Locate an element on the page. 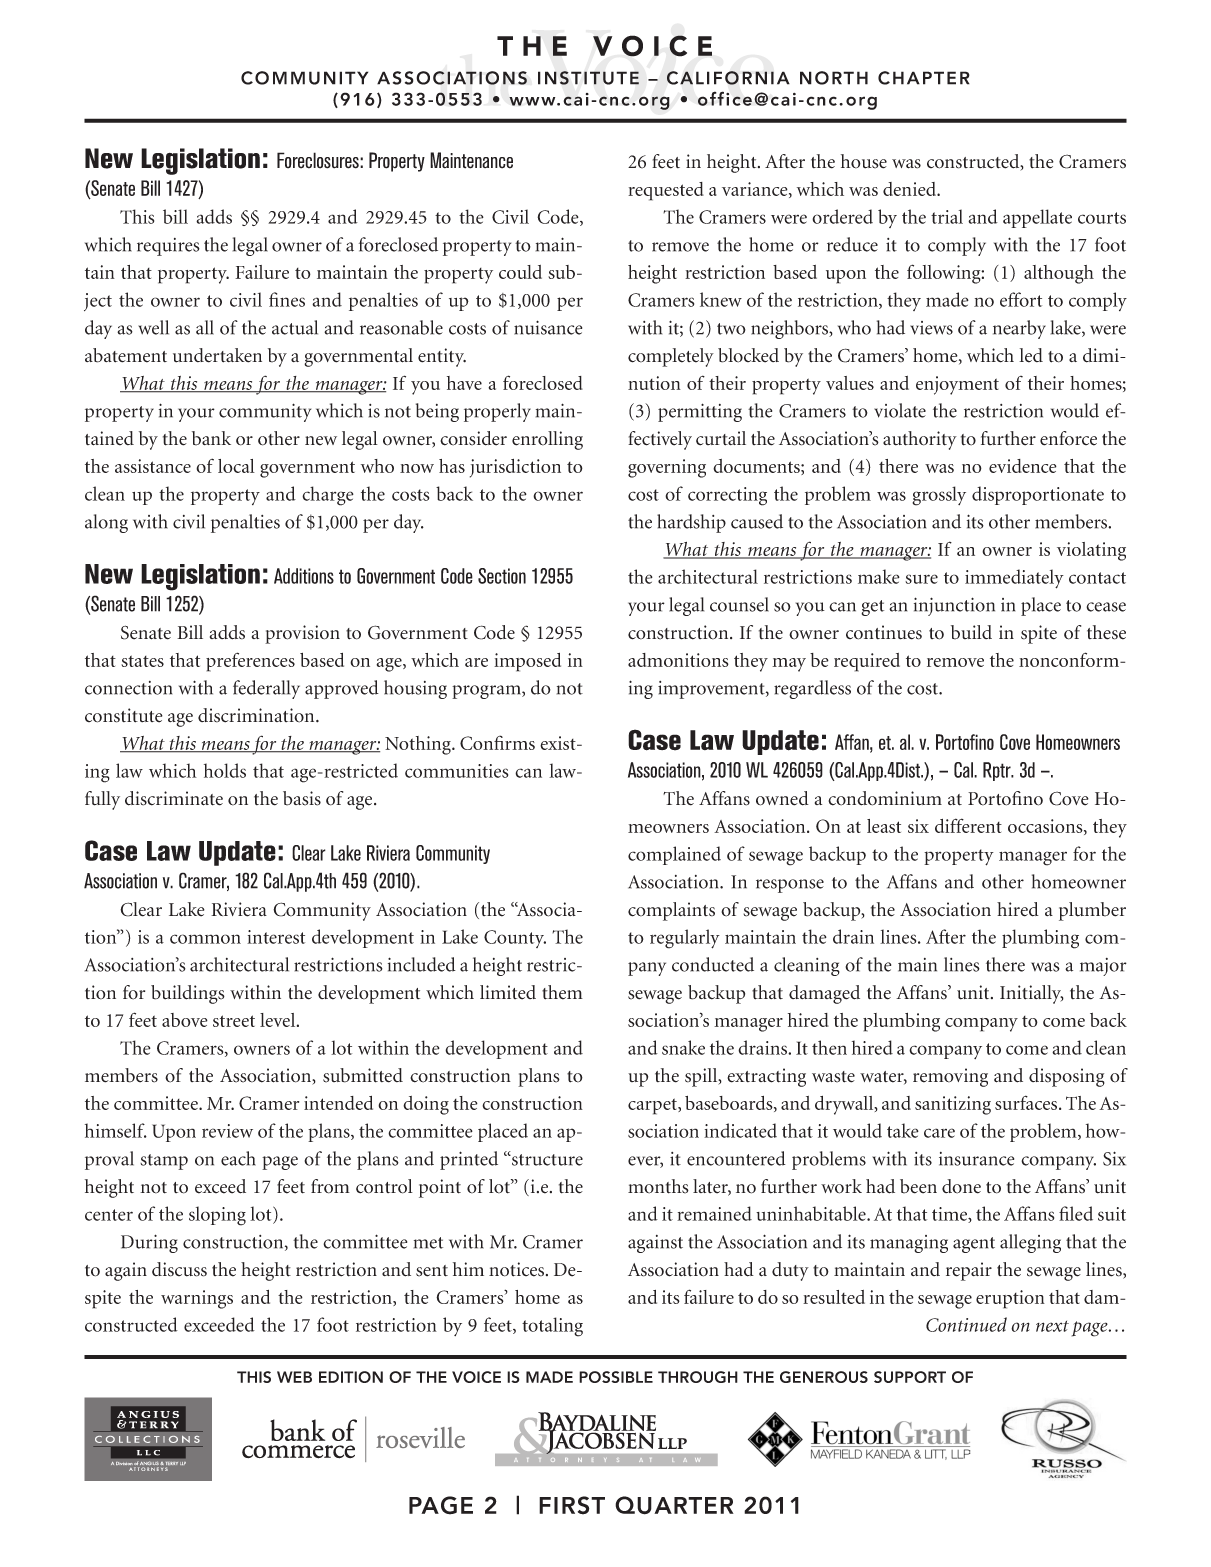  completely is located at coordinates (671, 357).
